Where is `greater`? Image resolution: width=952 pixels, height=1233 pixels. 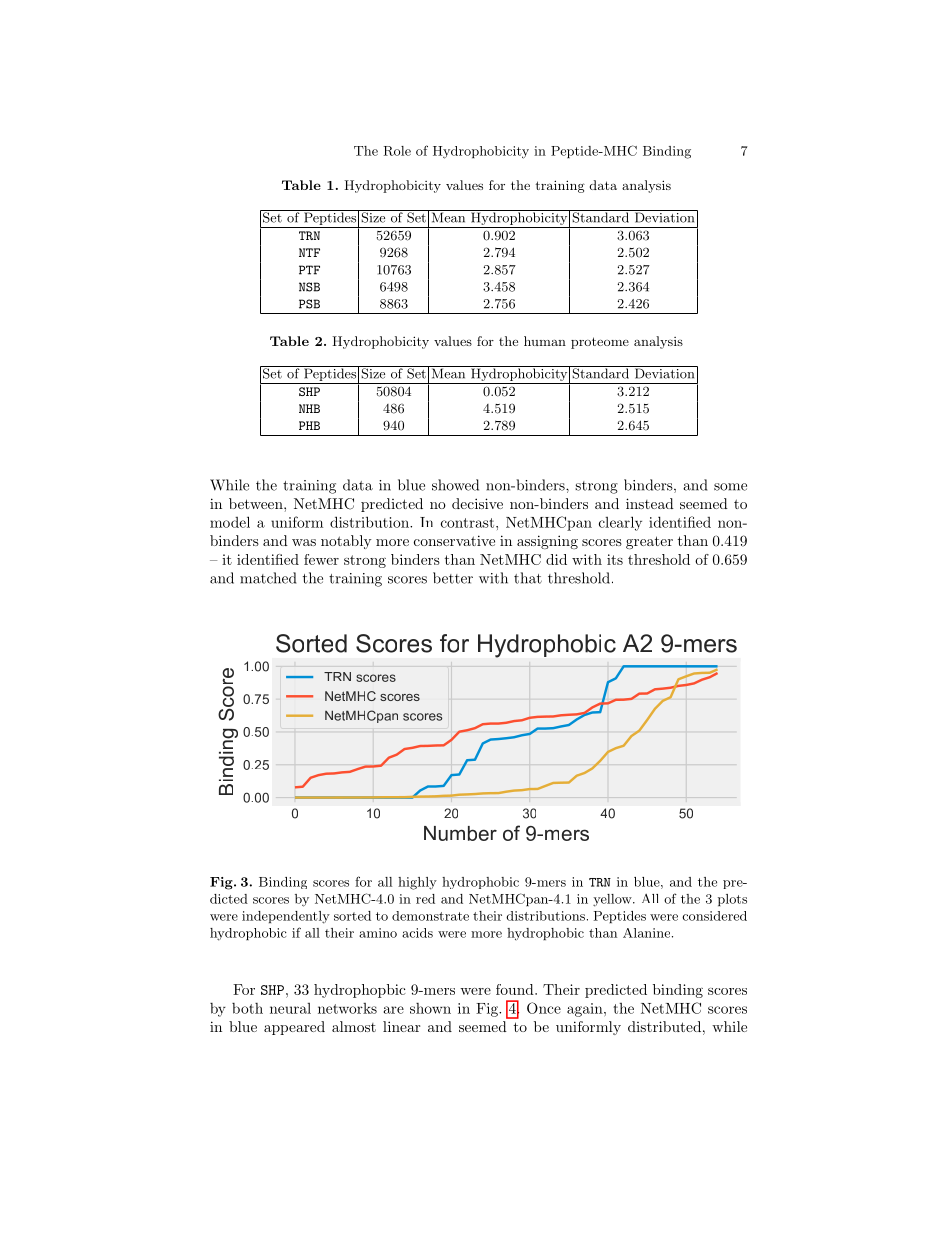 greater is located at coordinates (649, 542).
